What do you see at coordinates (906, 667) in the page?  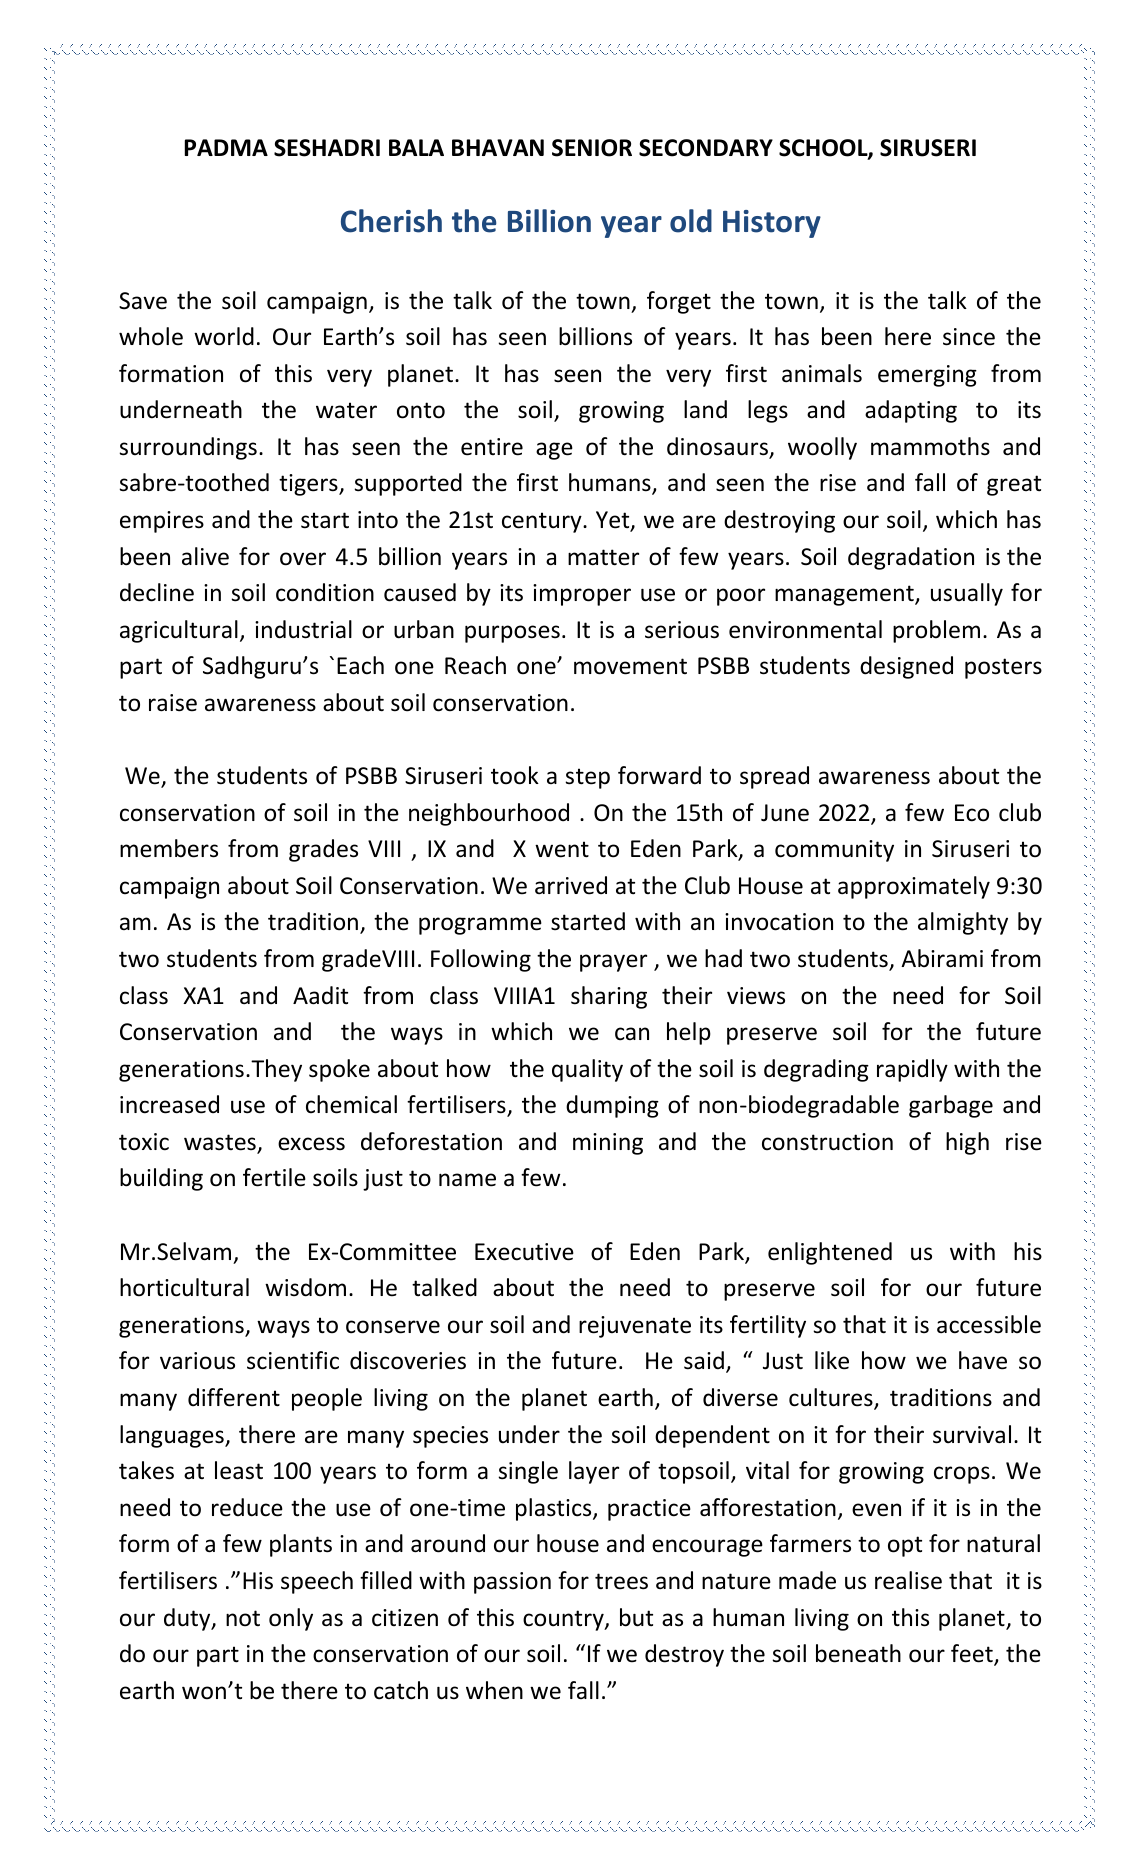 I see `designed` at bounding box center [906, 667].
